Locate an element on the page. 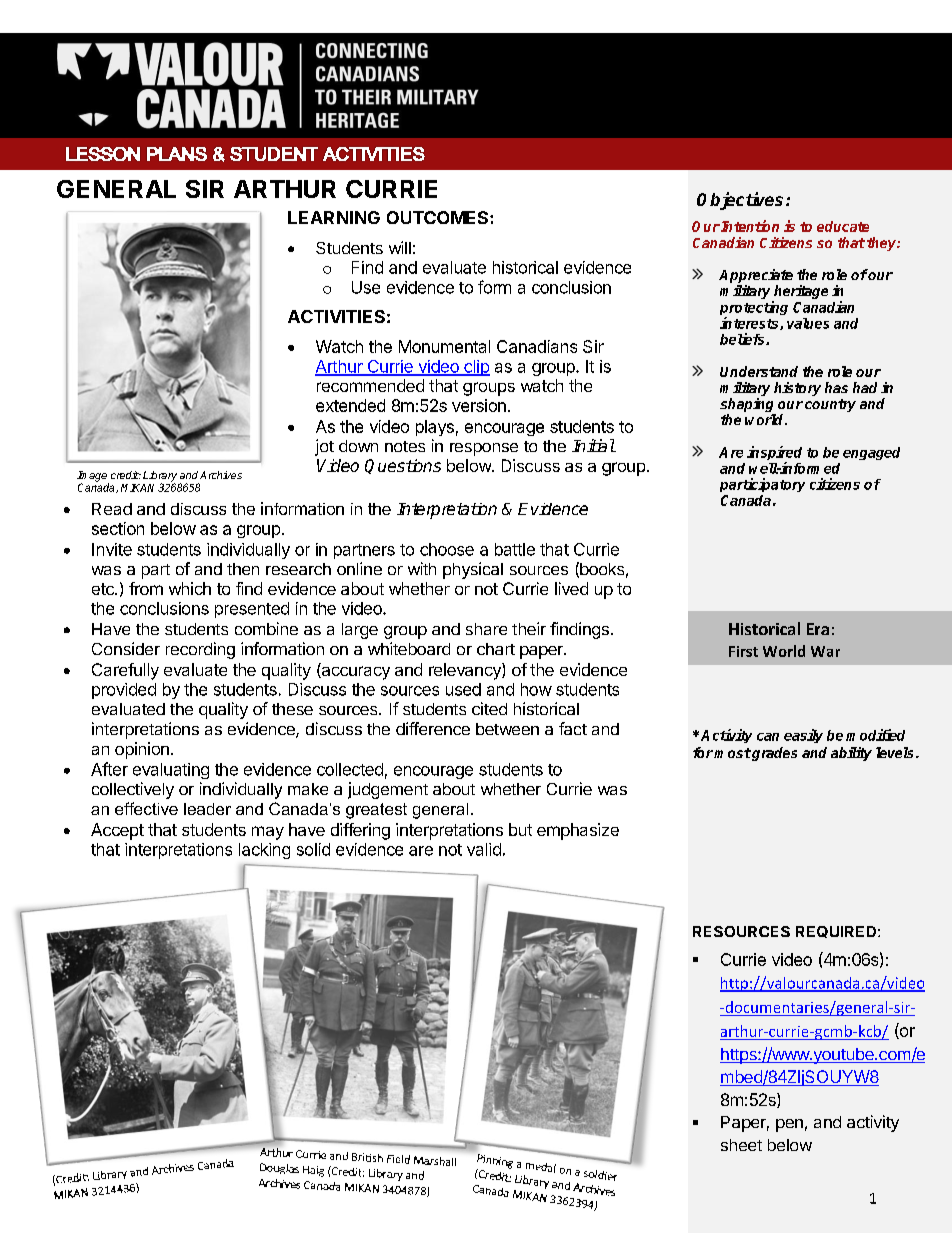  educate is located at coordinates (843, 226).
